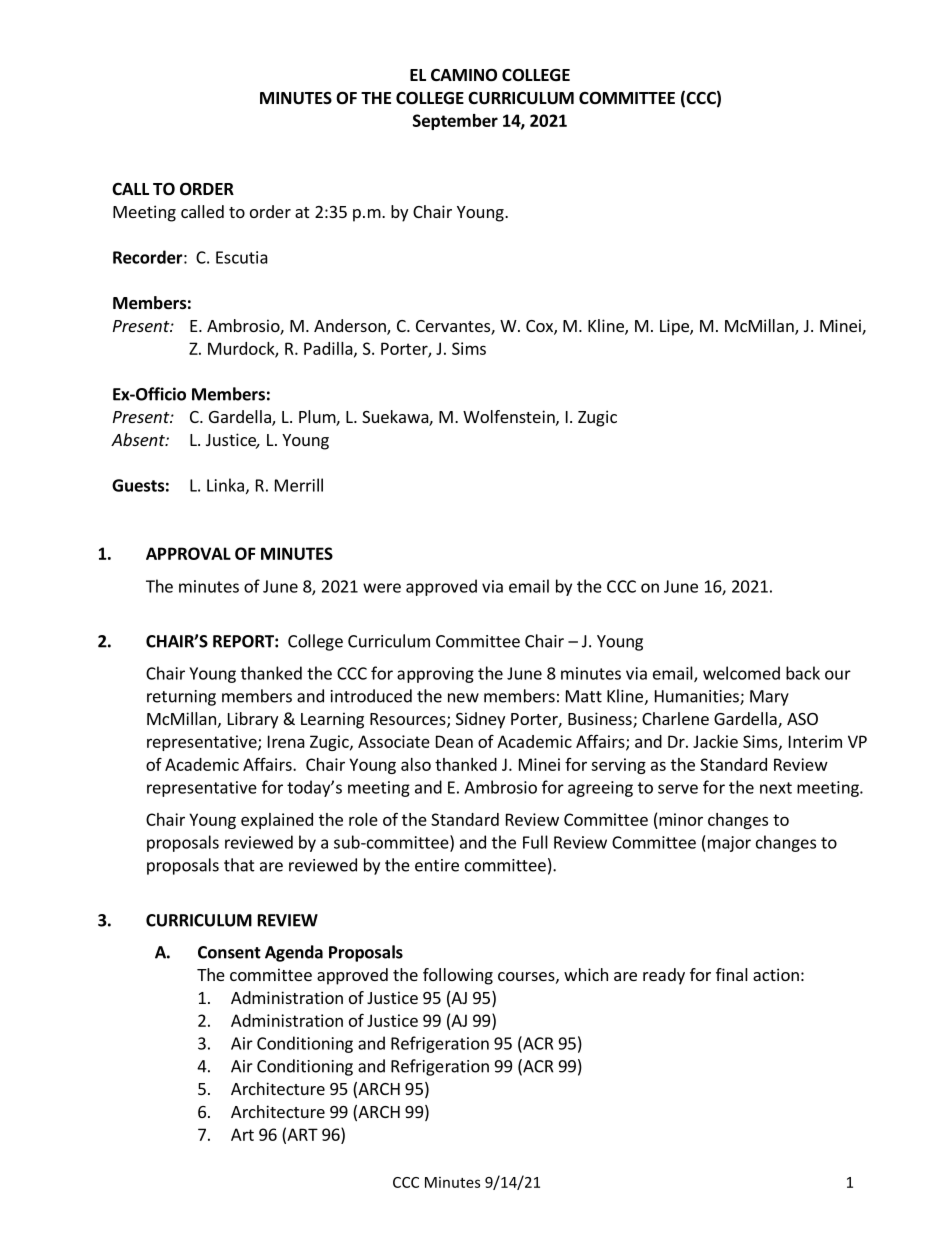  What do you see at coordinates (454, 741) in the page?
I see `Dean` at bounding box center [454, 741].
